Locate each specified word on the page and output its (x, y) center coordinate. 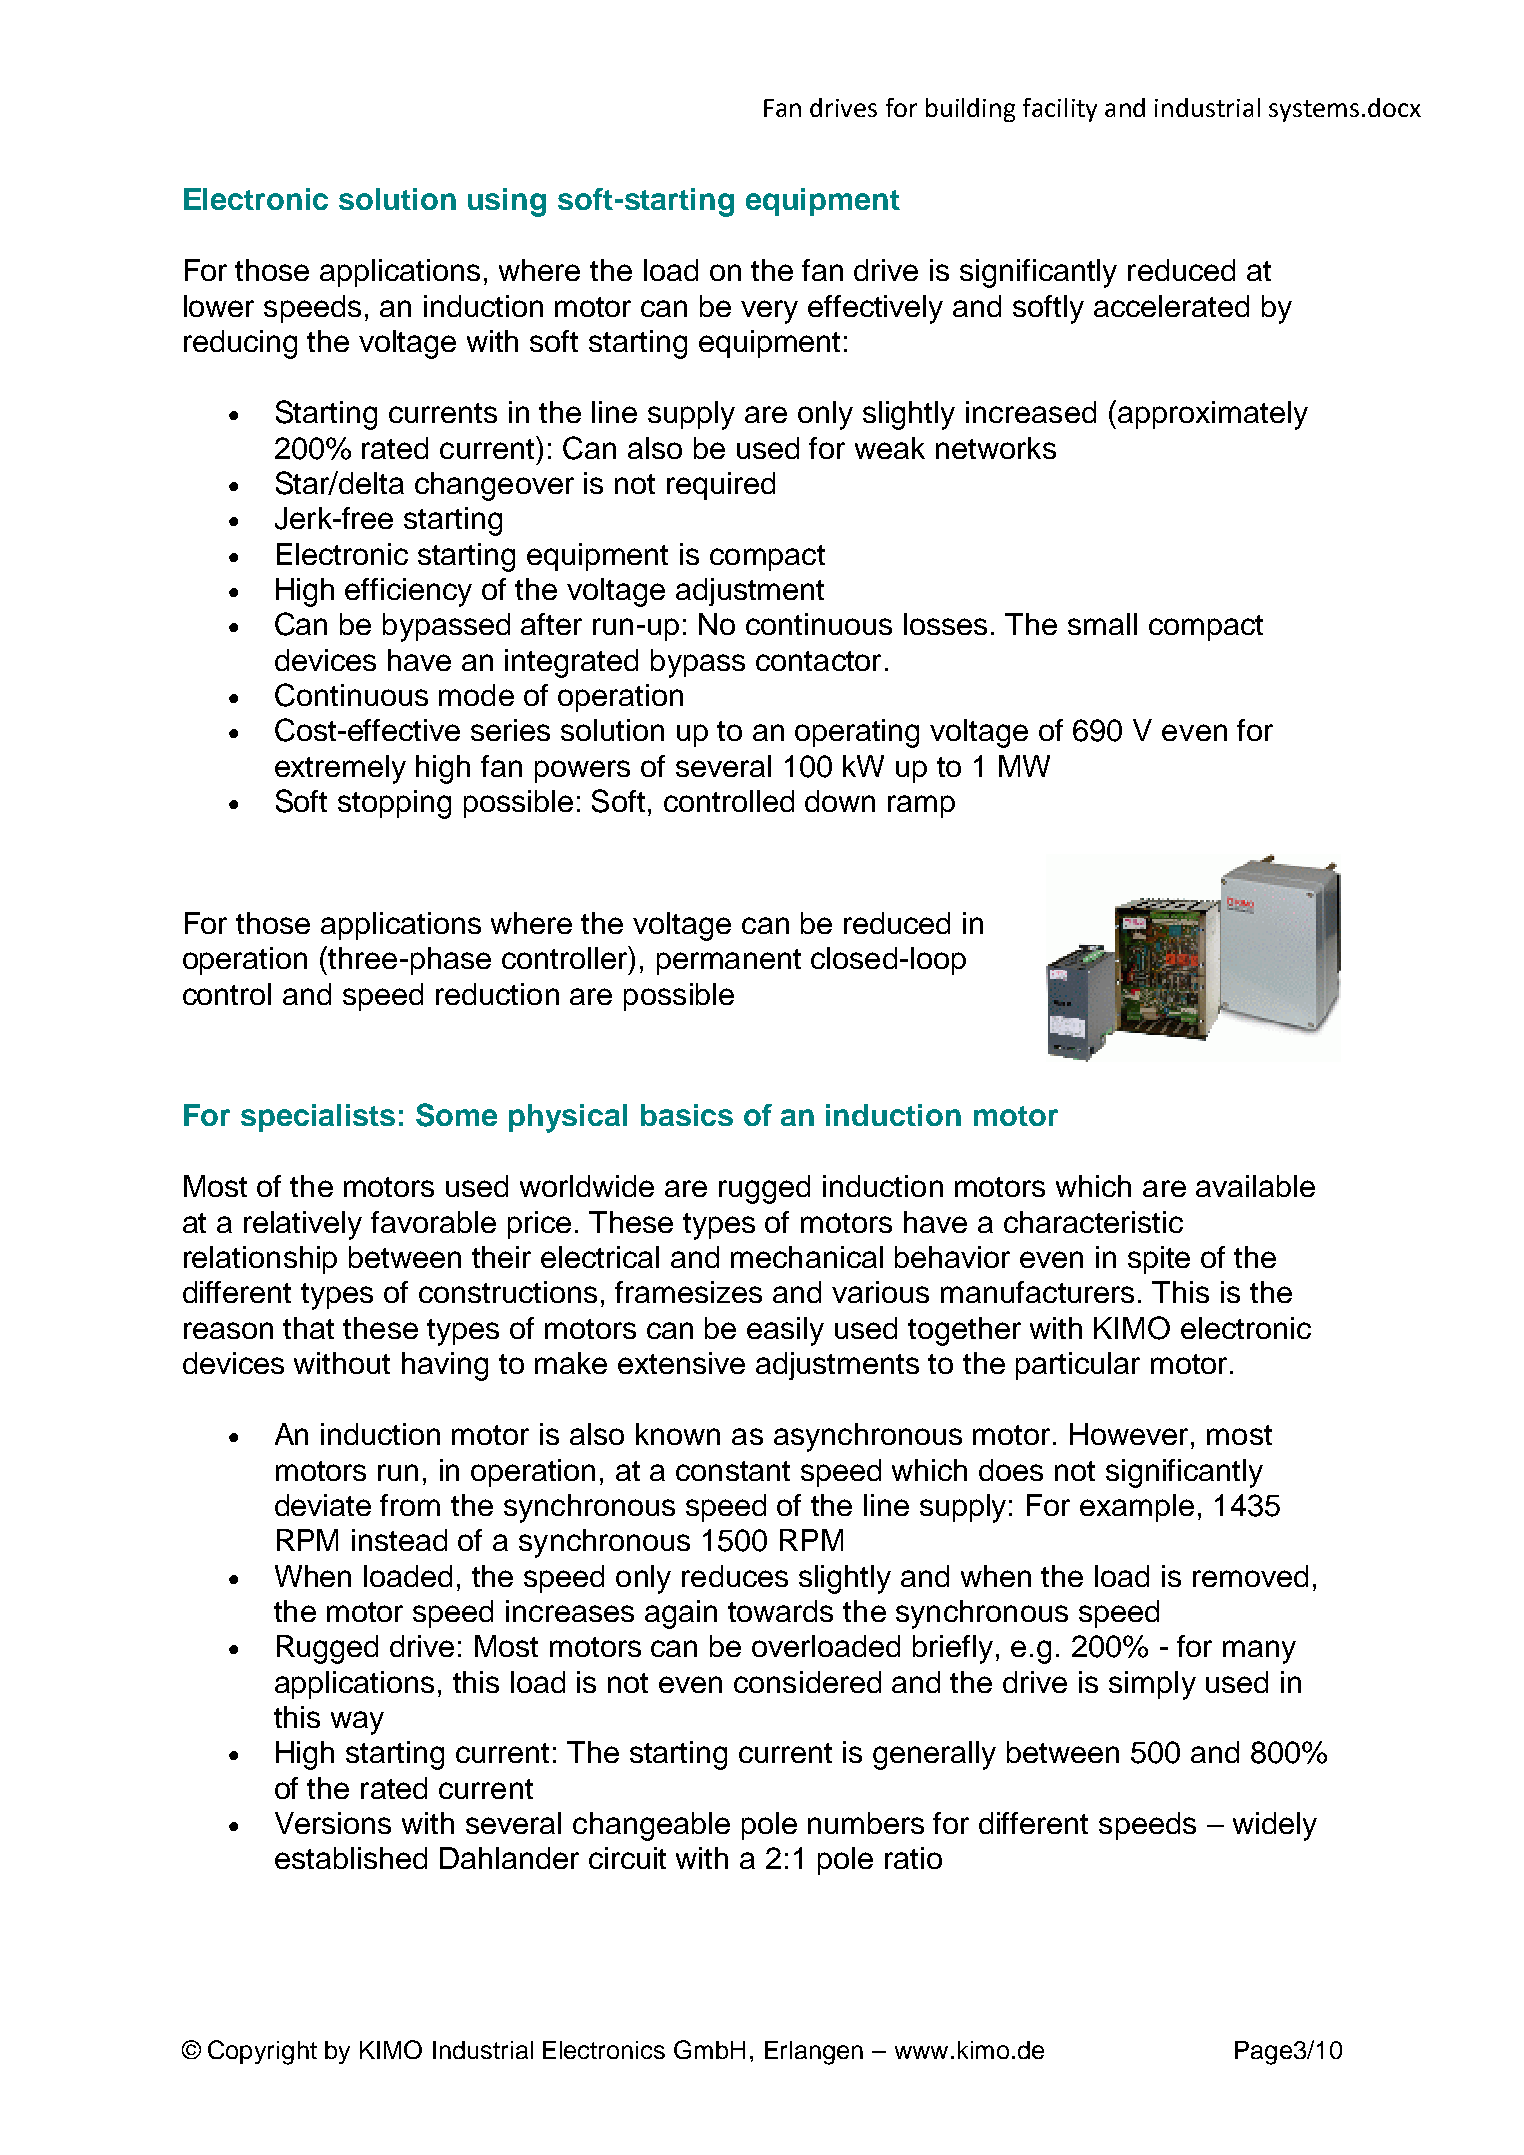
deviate (323, 1505)
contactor (818, 661)
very (769, 312)
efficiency (408, 592)
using (507, 202)
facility (1060, 110)
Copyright (262, 2052)
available (1255, 1186)
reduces (735, 1576)
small (1102, 624)
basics (687, 1115)
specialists (318, 1118)
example (1137, 1508)
